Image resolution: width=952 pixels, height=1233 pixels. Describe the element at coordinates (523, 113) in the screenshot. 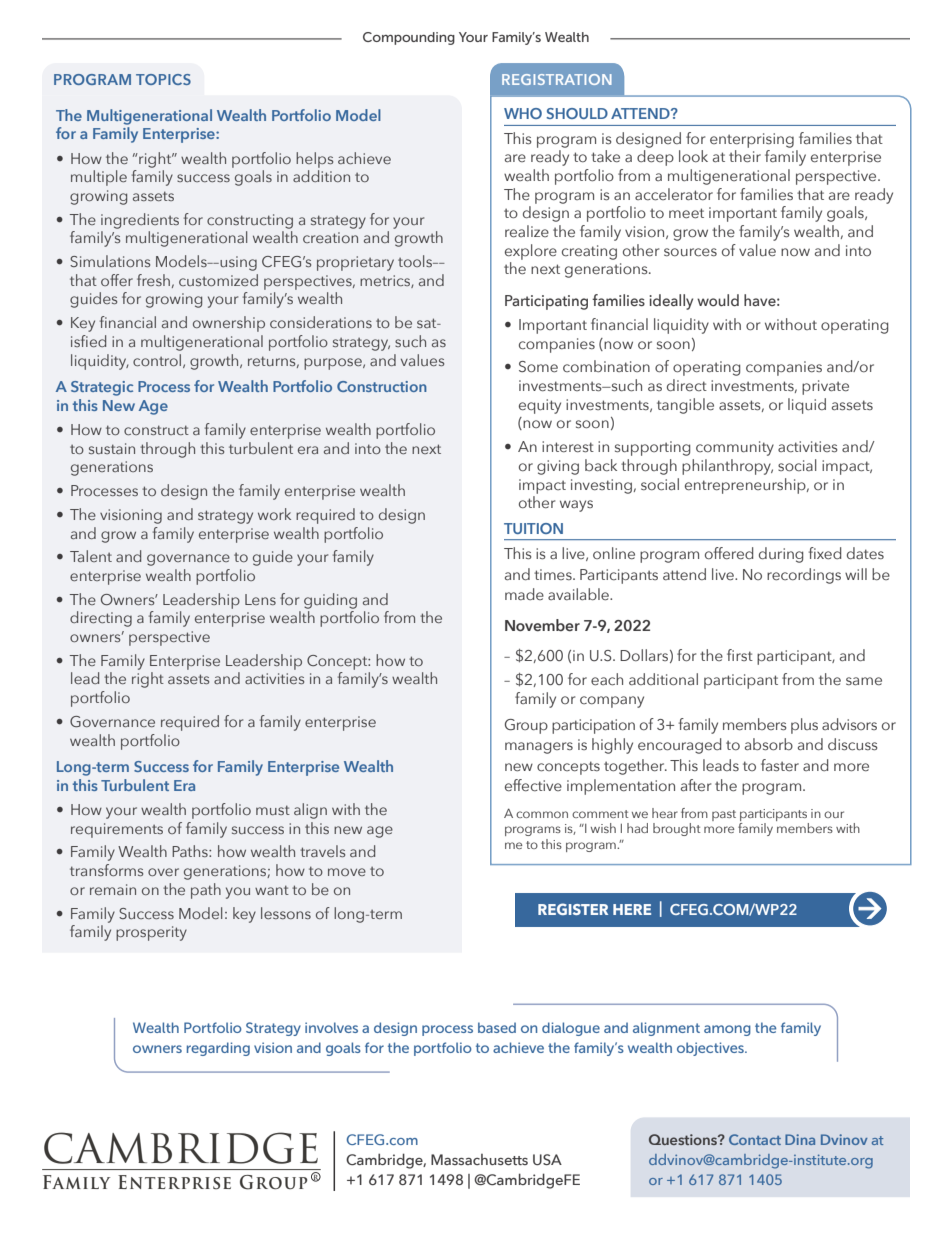

I see `WHO` at that location.
